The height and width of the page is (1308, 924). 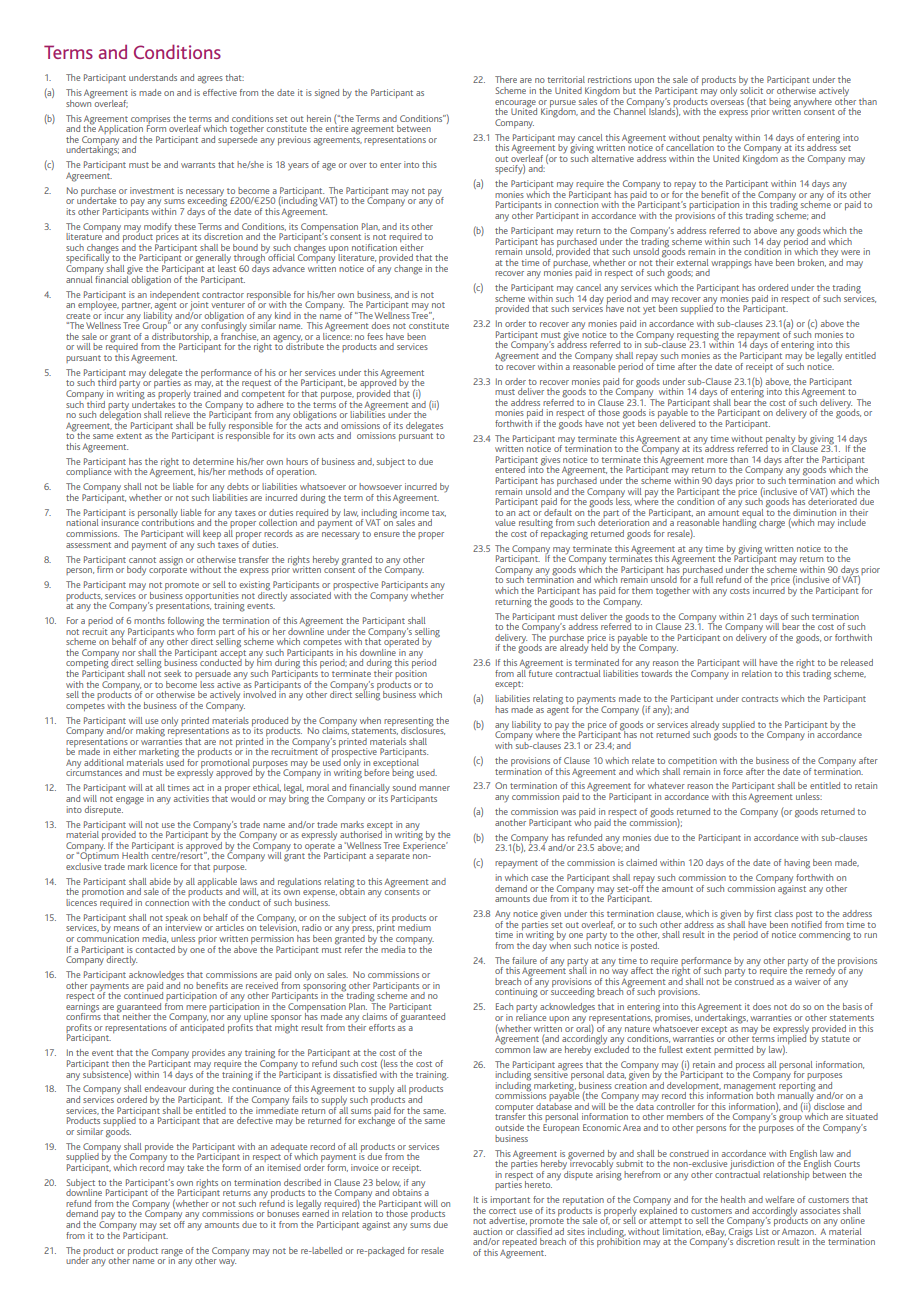 What do you see at coordinates (155, 949) in the page?
I see `contacted` at bounding box center [155, 949].
